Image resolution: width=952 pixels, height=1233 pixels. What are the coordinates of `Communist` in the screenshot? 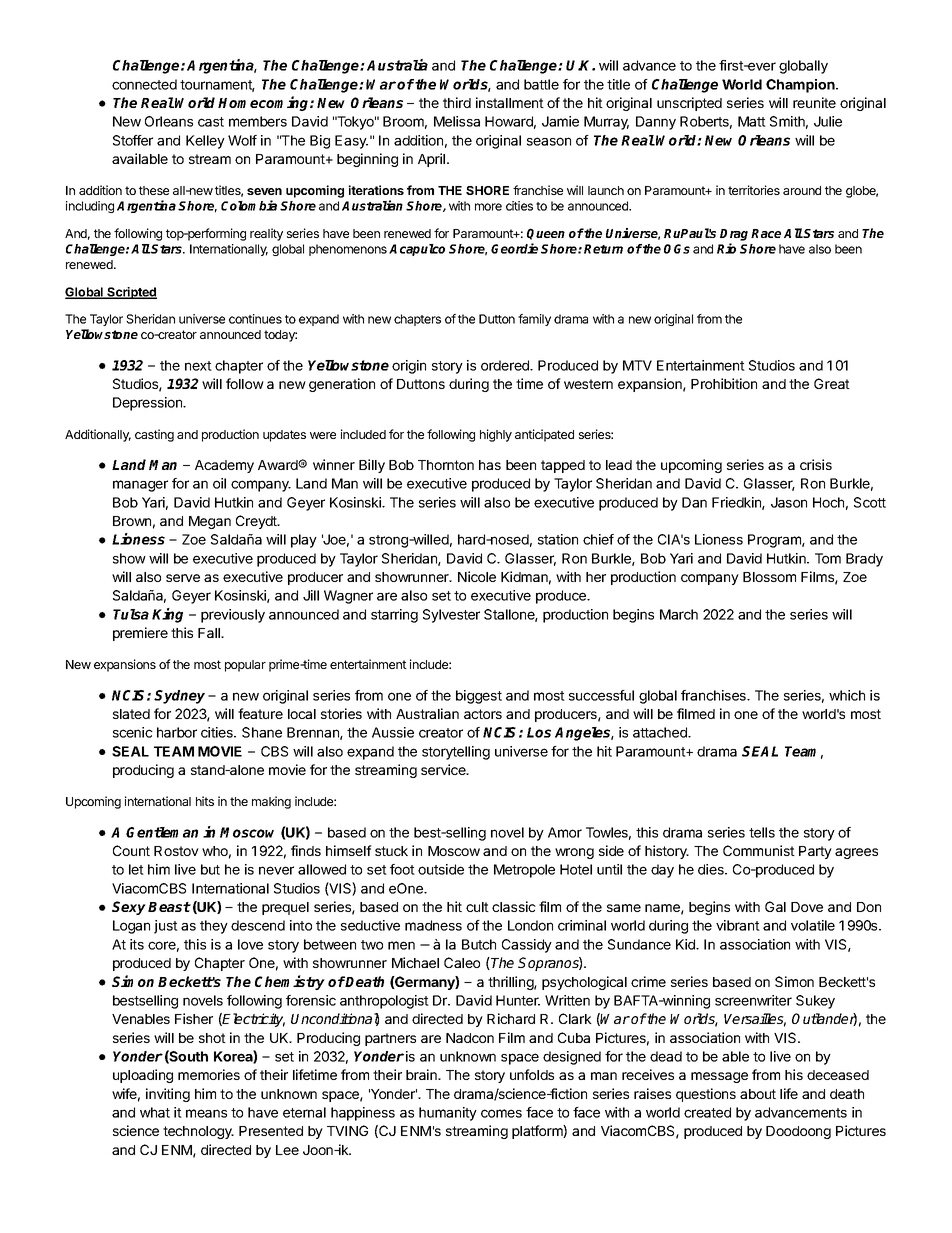 It's located at (759, 850).
